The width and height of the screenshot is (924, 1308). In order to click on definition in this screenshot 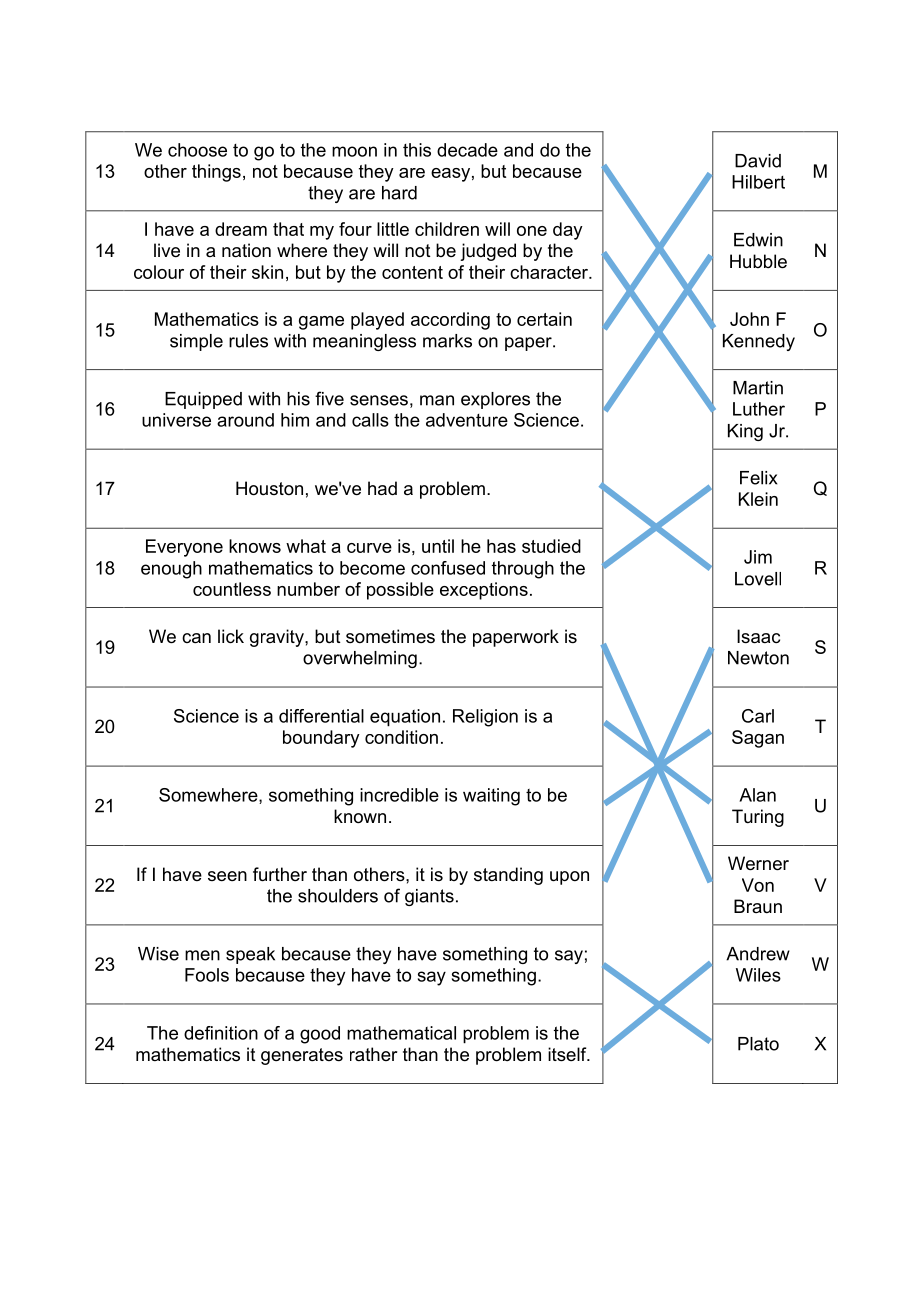, I will do `click(221, 1033)`.
